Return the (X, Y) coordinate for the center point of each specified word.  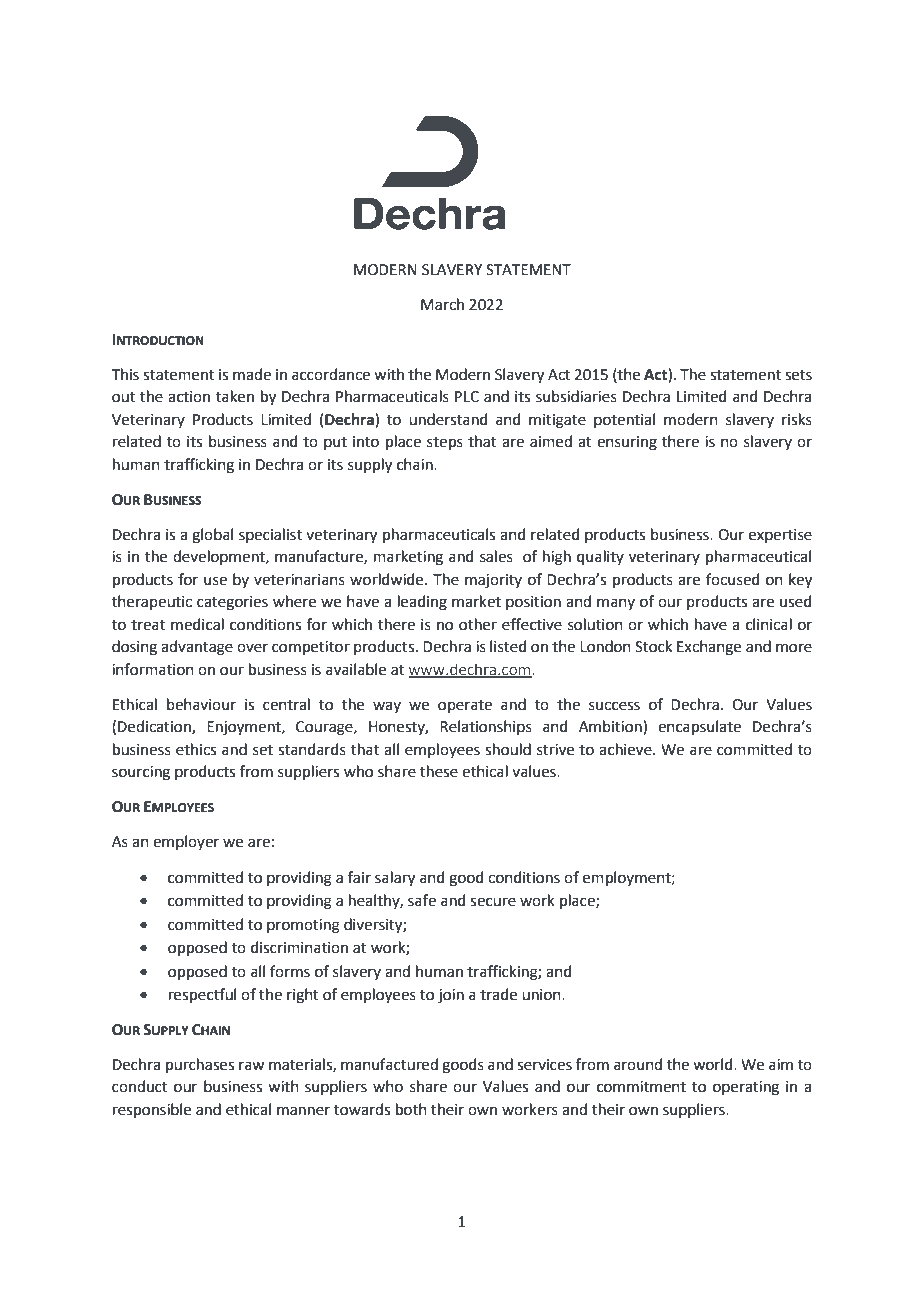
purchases (200, 1065)
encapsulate (699, 727)
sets (798, 375)
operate (465, 706)
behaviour (201, 704)
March (442, 304)
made (252, 374)
